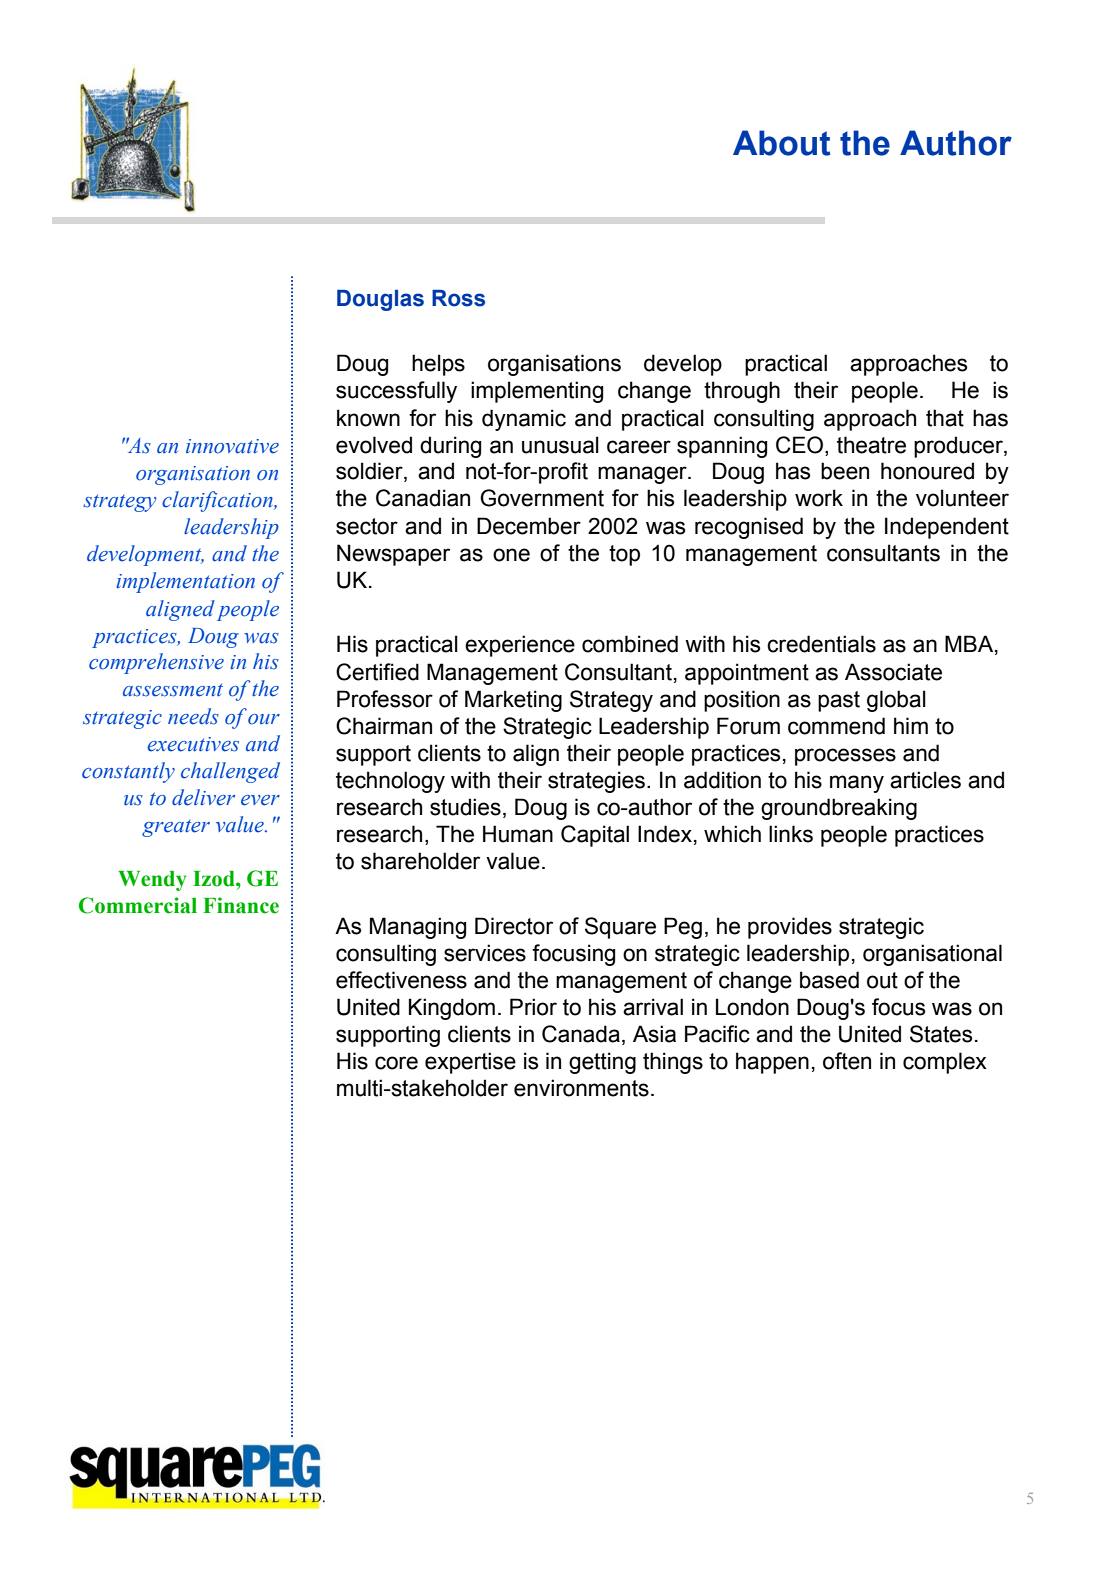  I want to click on Ross, so click(458, 298).
